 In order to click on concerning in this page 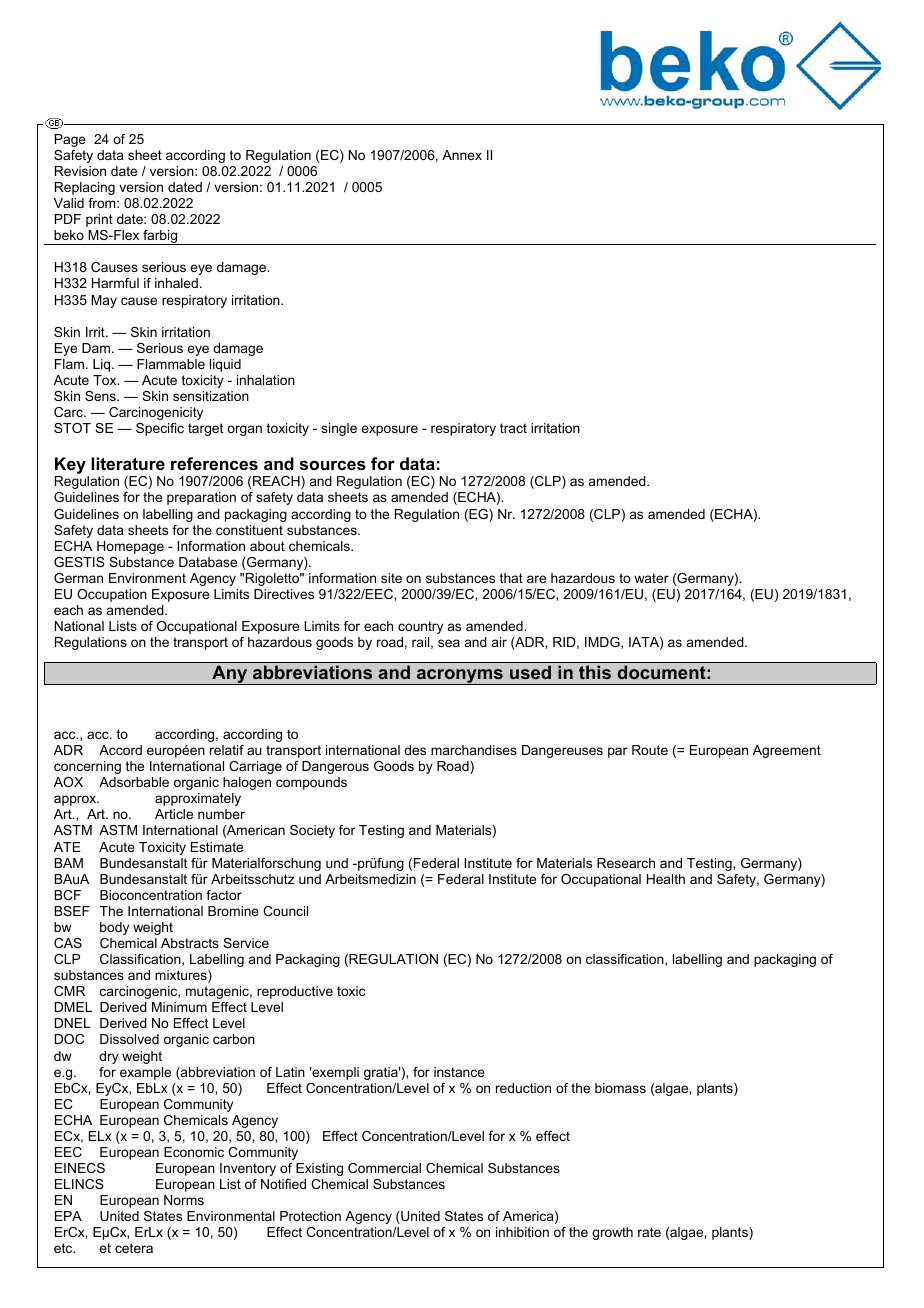, I will do `click(87, 767)`.
